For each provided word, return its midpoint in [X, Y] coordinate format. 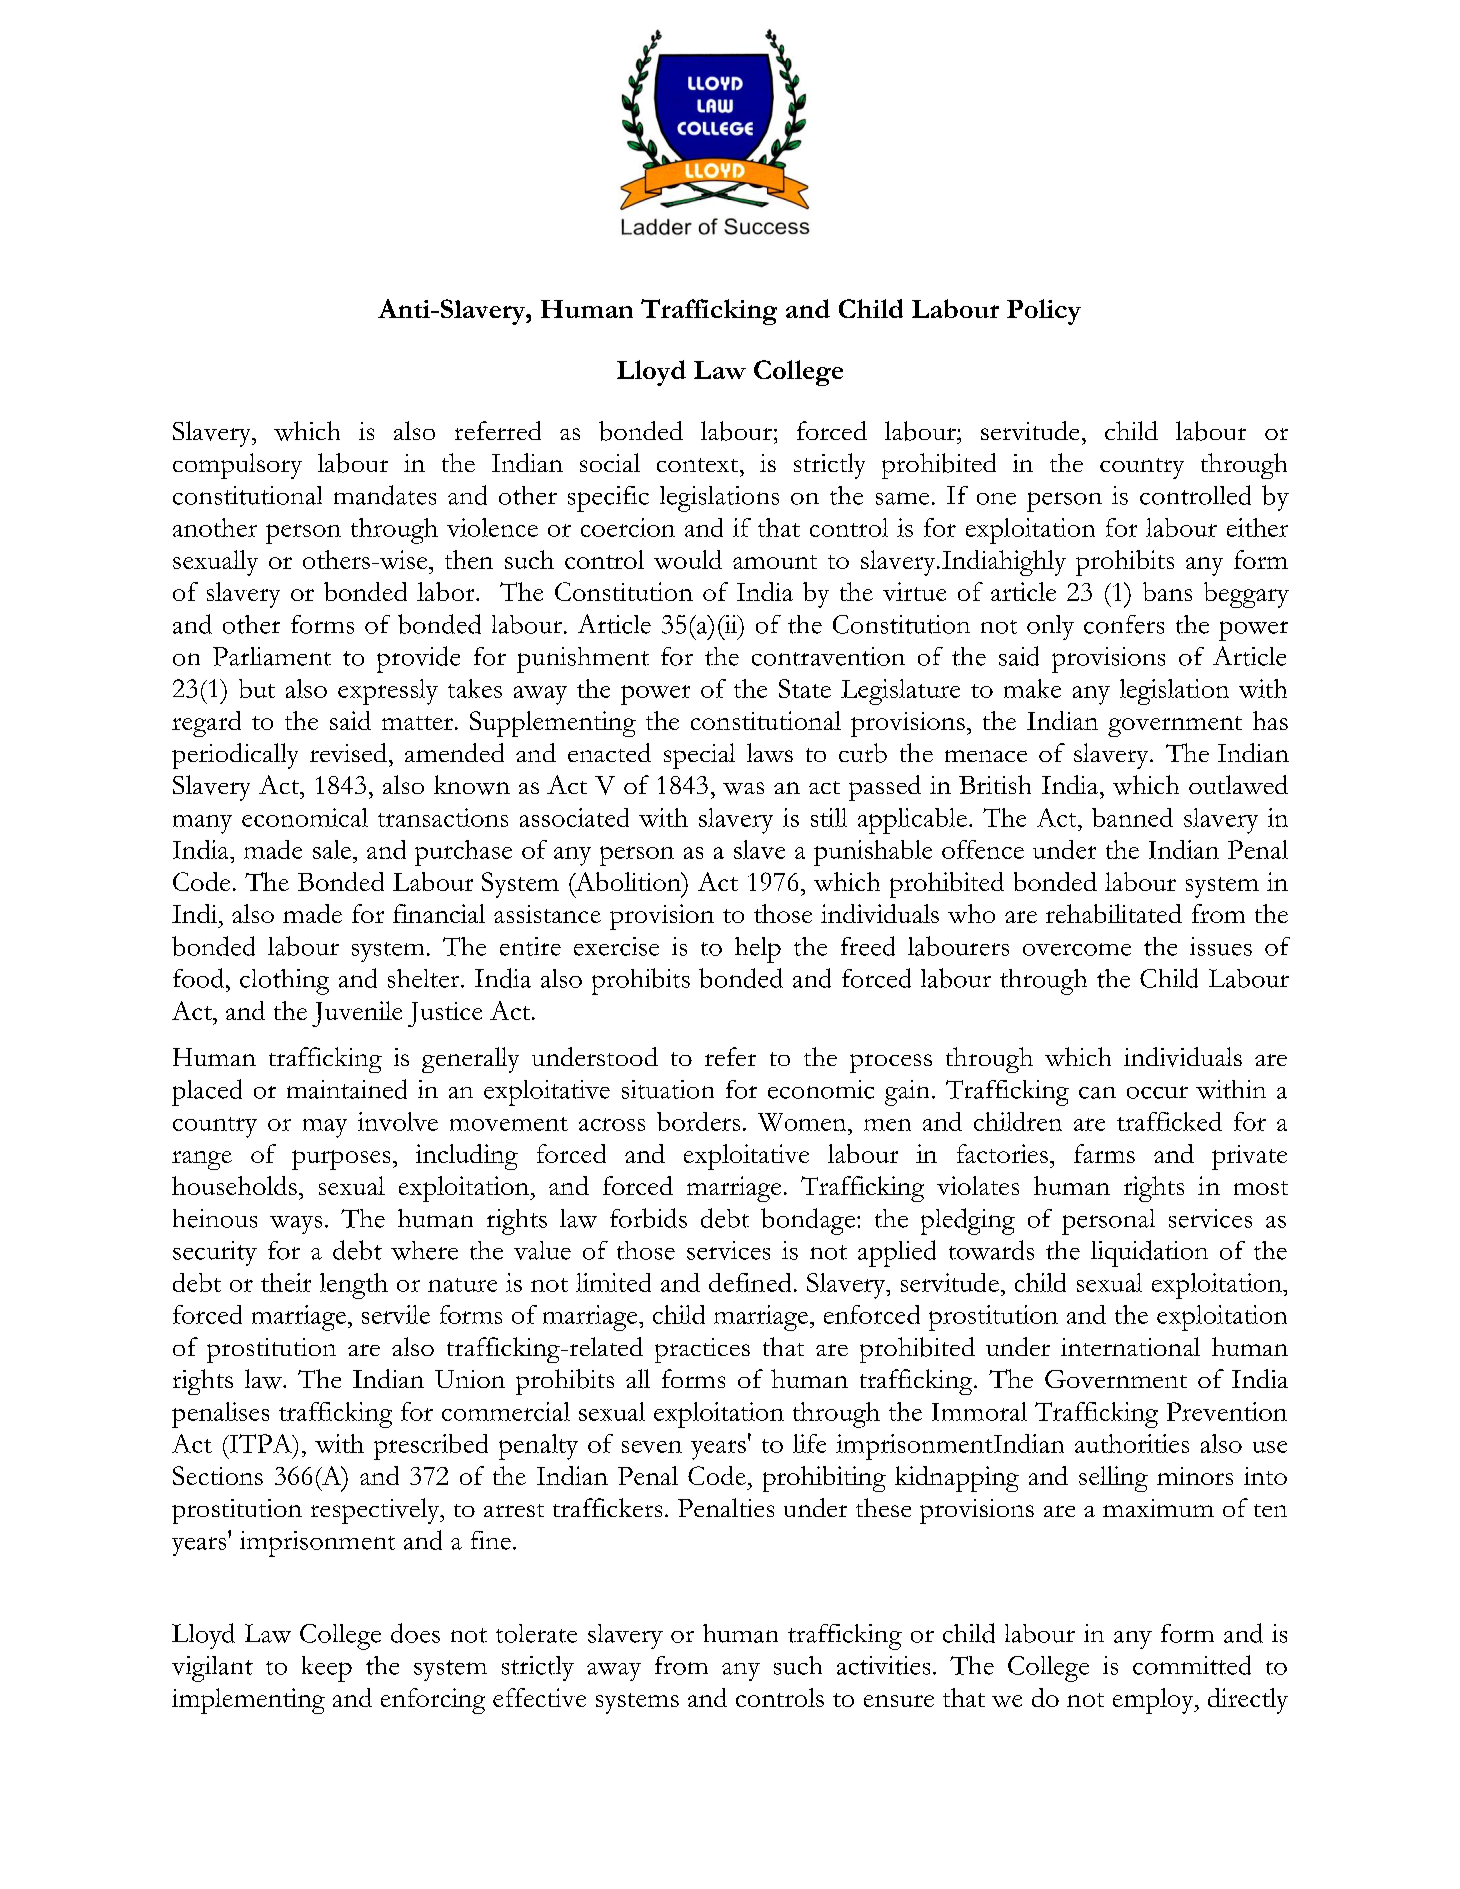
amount [775, 562]
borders [698, 1121]
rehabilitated [1114, 913]
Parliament [272, 656]
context [699, 465]
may [325, 1128]
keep [327, 1669]
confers [1124, 624]
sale [332, 849]
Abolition [628, 881]
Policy [1044, 312]
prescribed [431, 1447]
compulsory [237, 466]
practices [702, 1350]
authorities [1132, 1443]
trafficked [1169, 1121]
